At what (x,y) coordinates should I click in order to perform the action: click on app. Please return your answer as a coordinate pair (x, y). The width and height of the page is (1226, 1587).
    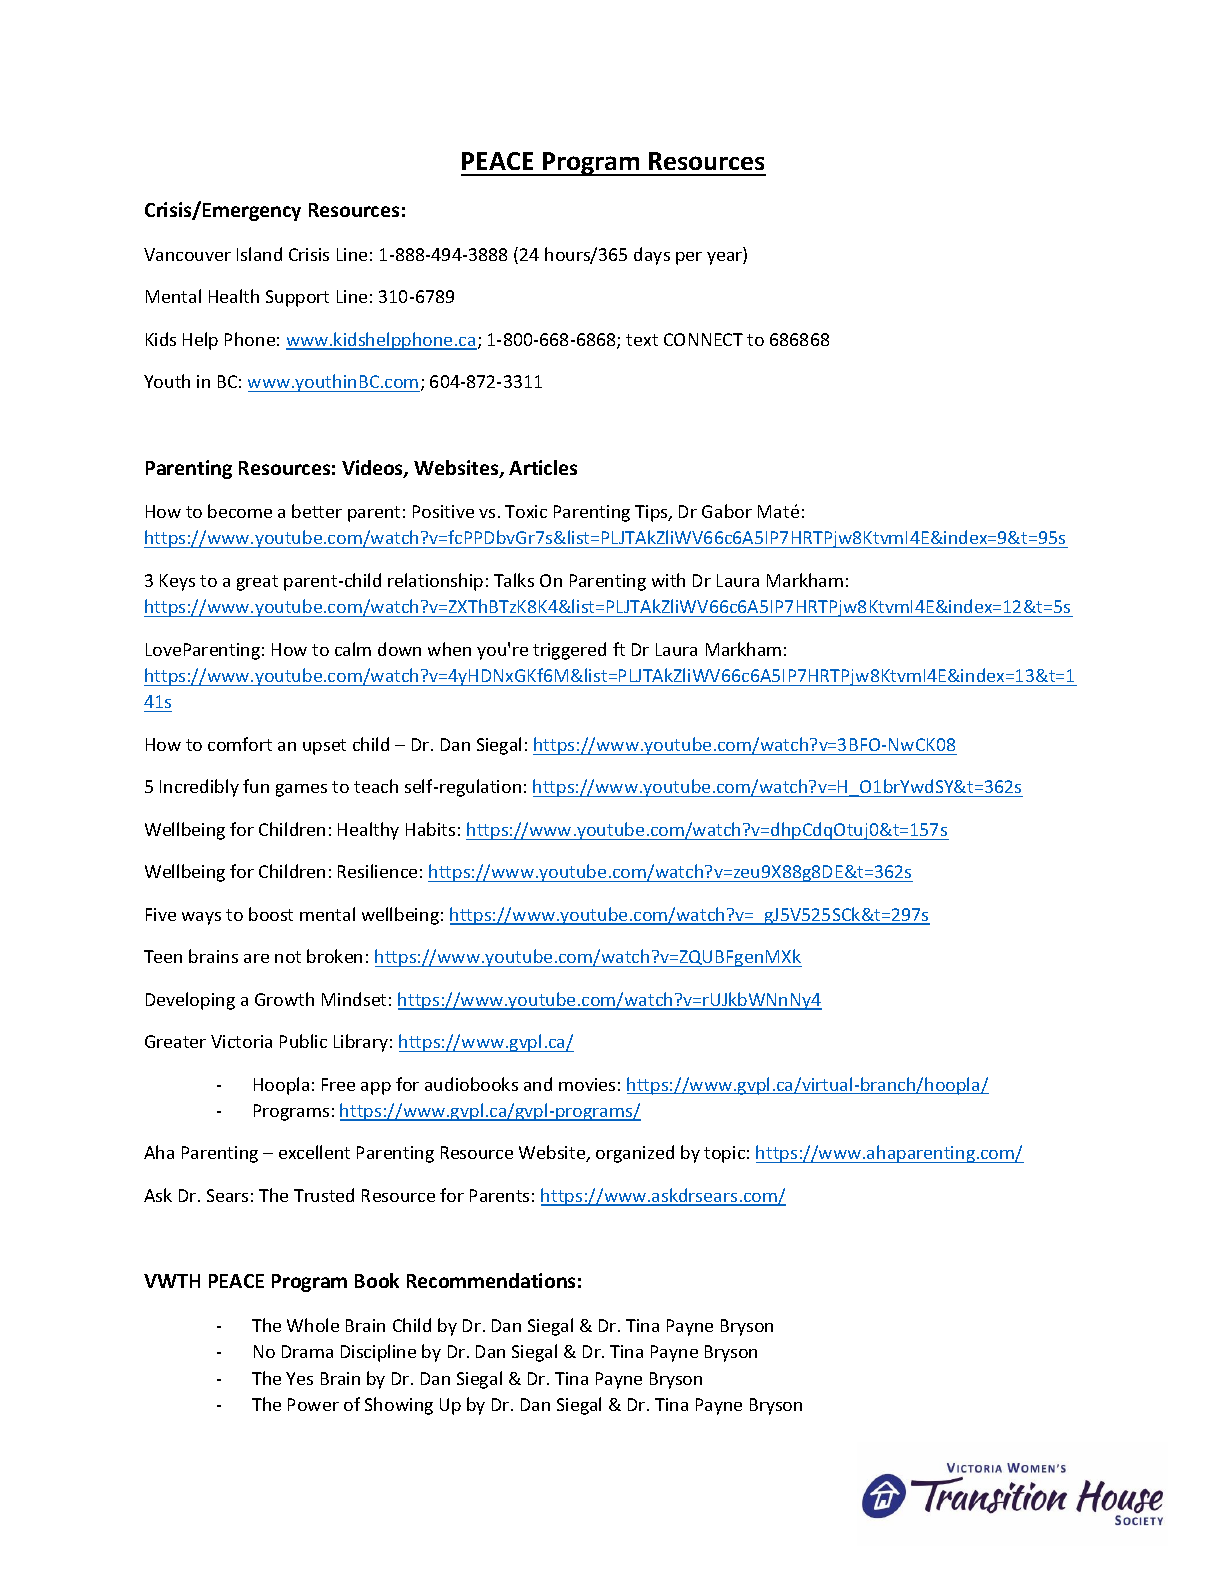
    Looking at the image, I should click on (376, 1088).
